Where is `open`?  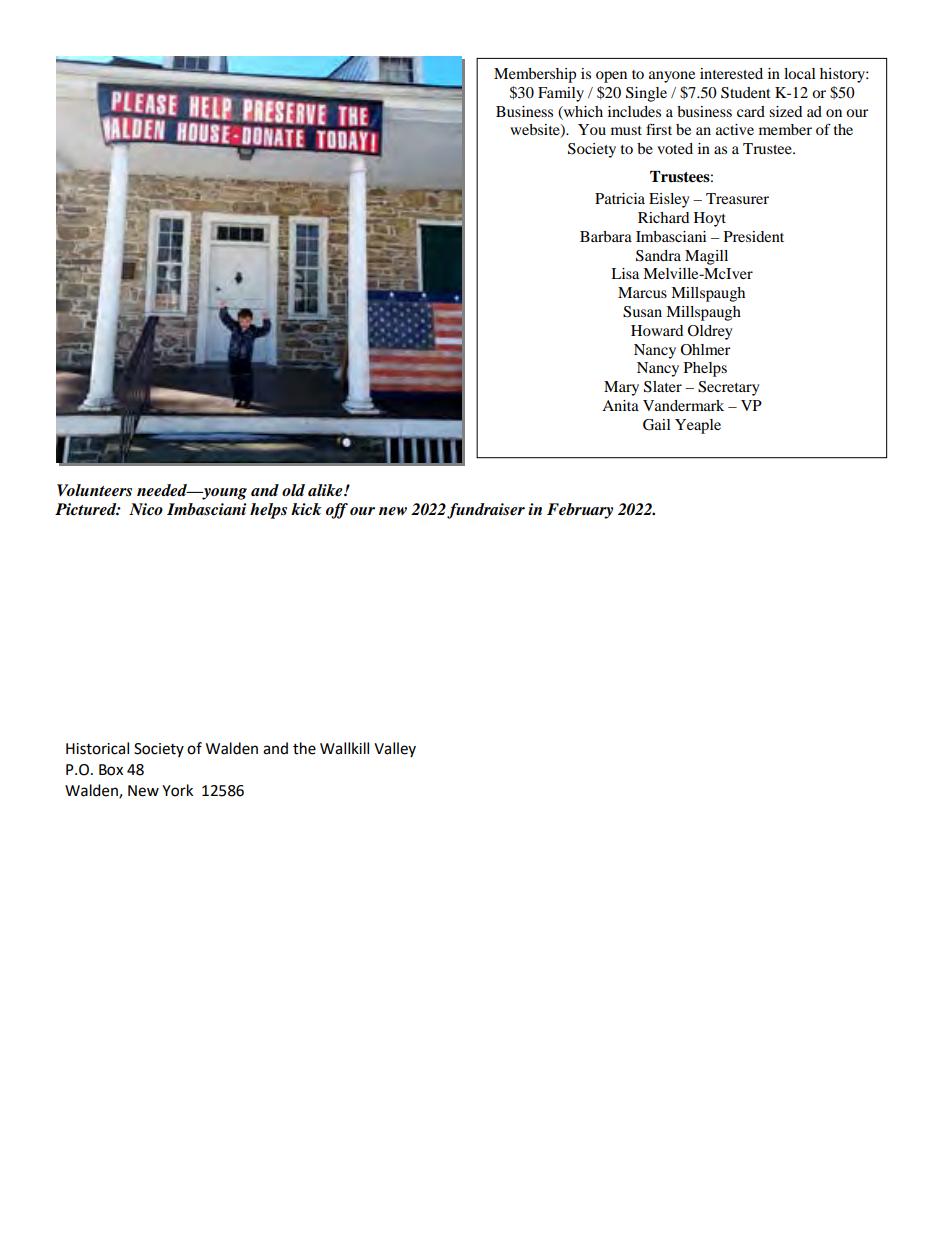
open is located at coordinates (611, 77).
